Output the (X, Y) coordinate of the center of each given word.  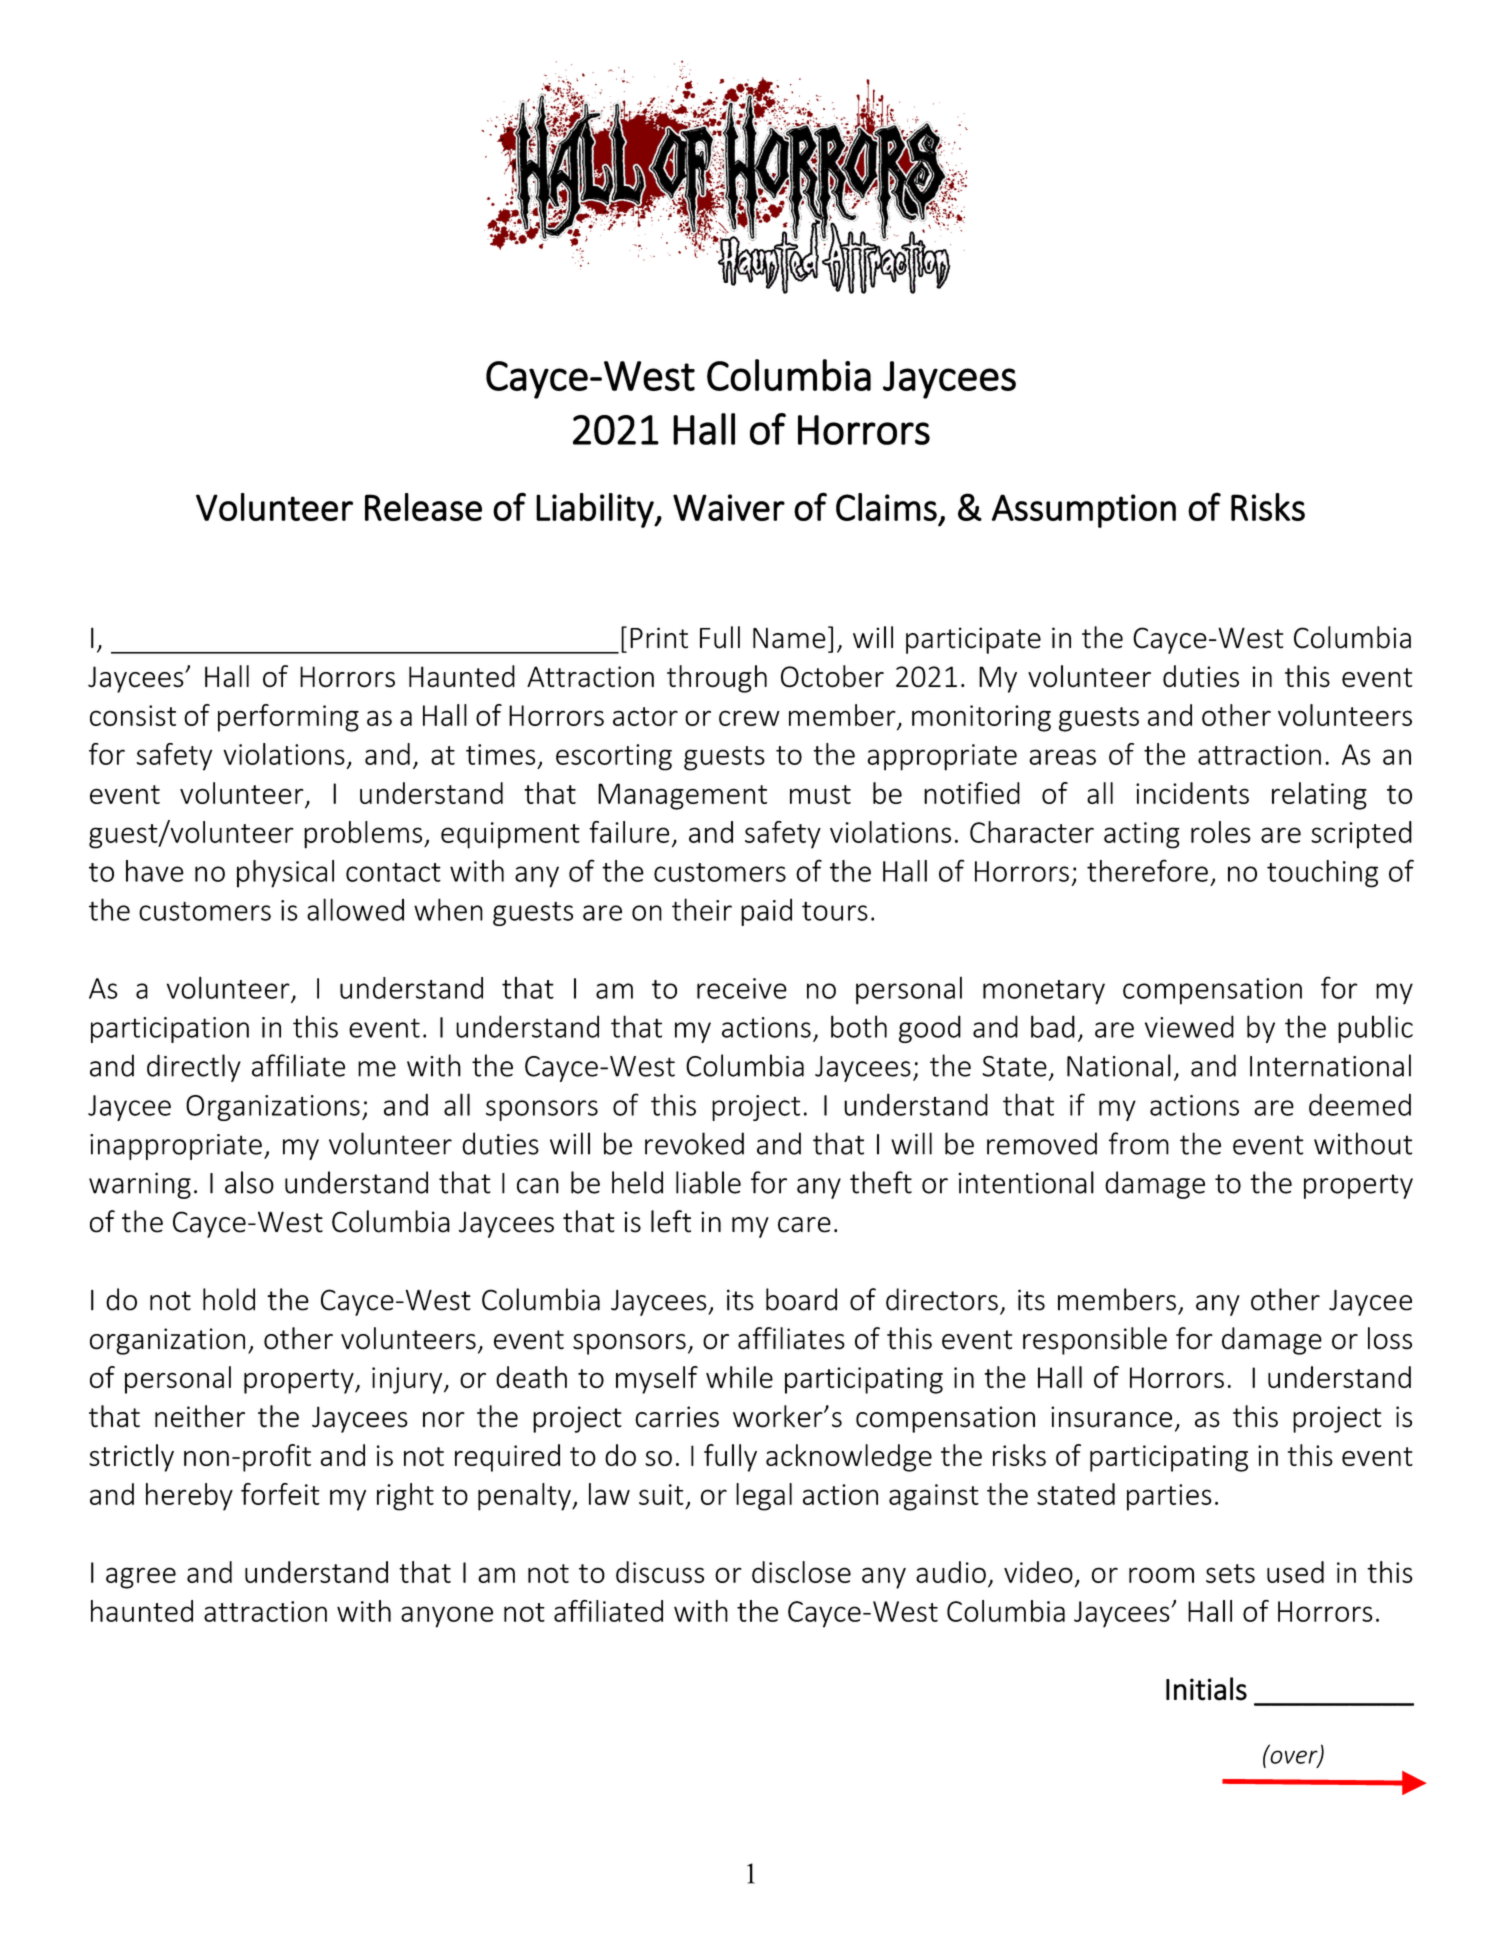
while (739, 1377)
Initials (1206, 1689)
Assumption (1084, 511)
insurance (1111, 1417)
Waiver (729, 507)
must (820, 794)
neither (200, 1416)
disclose (801, 1572)
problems (364, 835)
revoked (694, 1143)
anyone (447, 1617)
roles (1221, 832)
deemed (1360, 1104)
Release (423, 507)
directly (194, 1068)
